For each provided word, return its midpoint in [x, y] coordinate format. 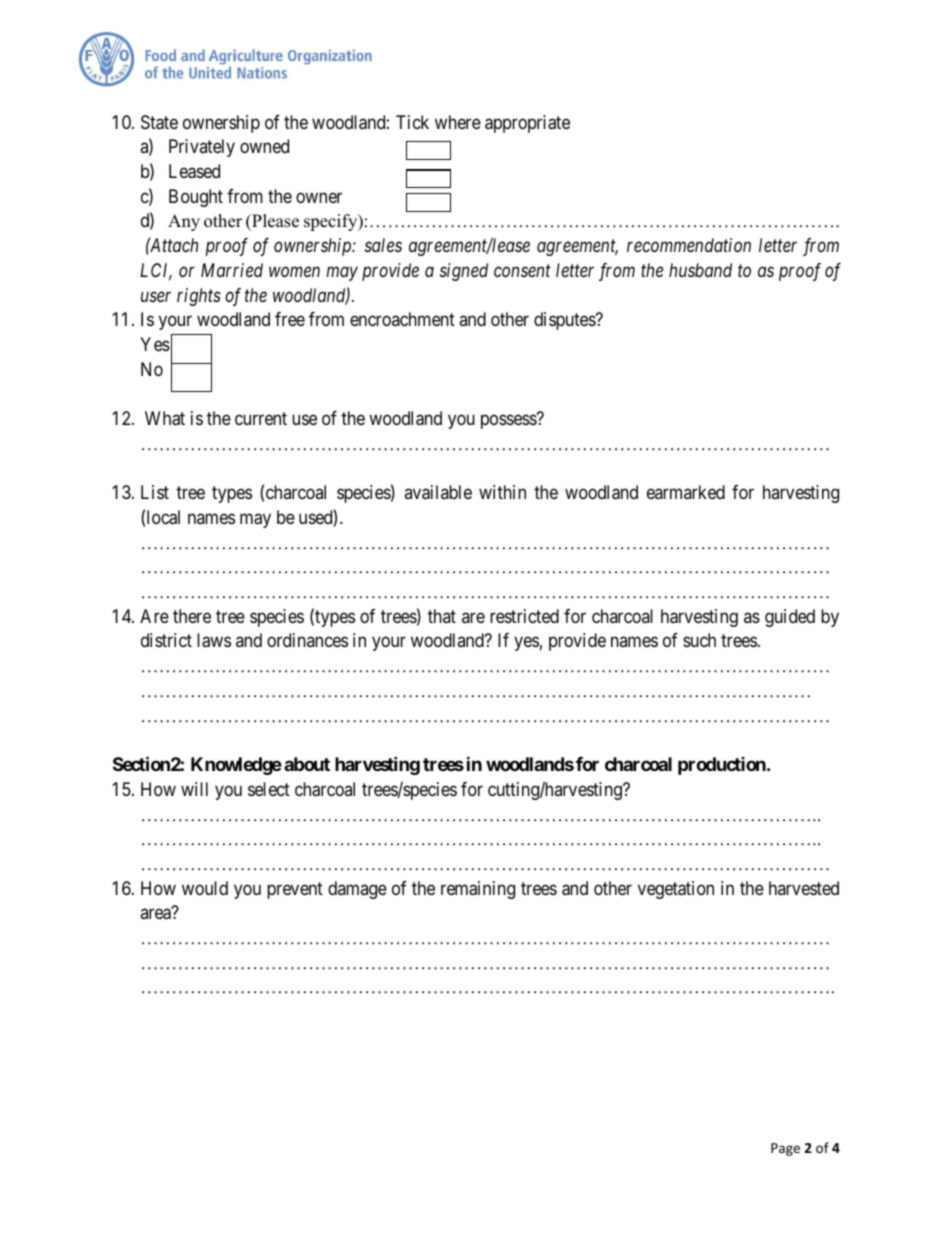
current [261, 418]
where [458, 122]
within [502, 492]
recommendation [689, 245]
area [155, 914]
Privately [202, 148]
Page [785, 1149]
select [269, 789]
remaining [478, 890]
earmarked [686, 492]
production [723, 766]
